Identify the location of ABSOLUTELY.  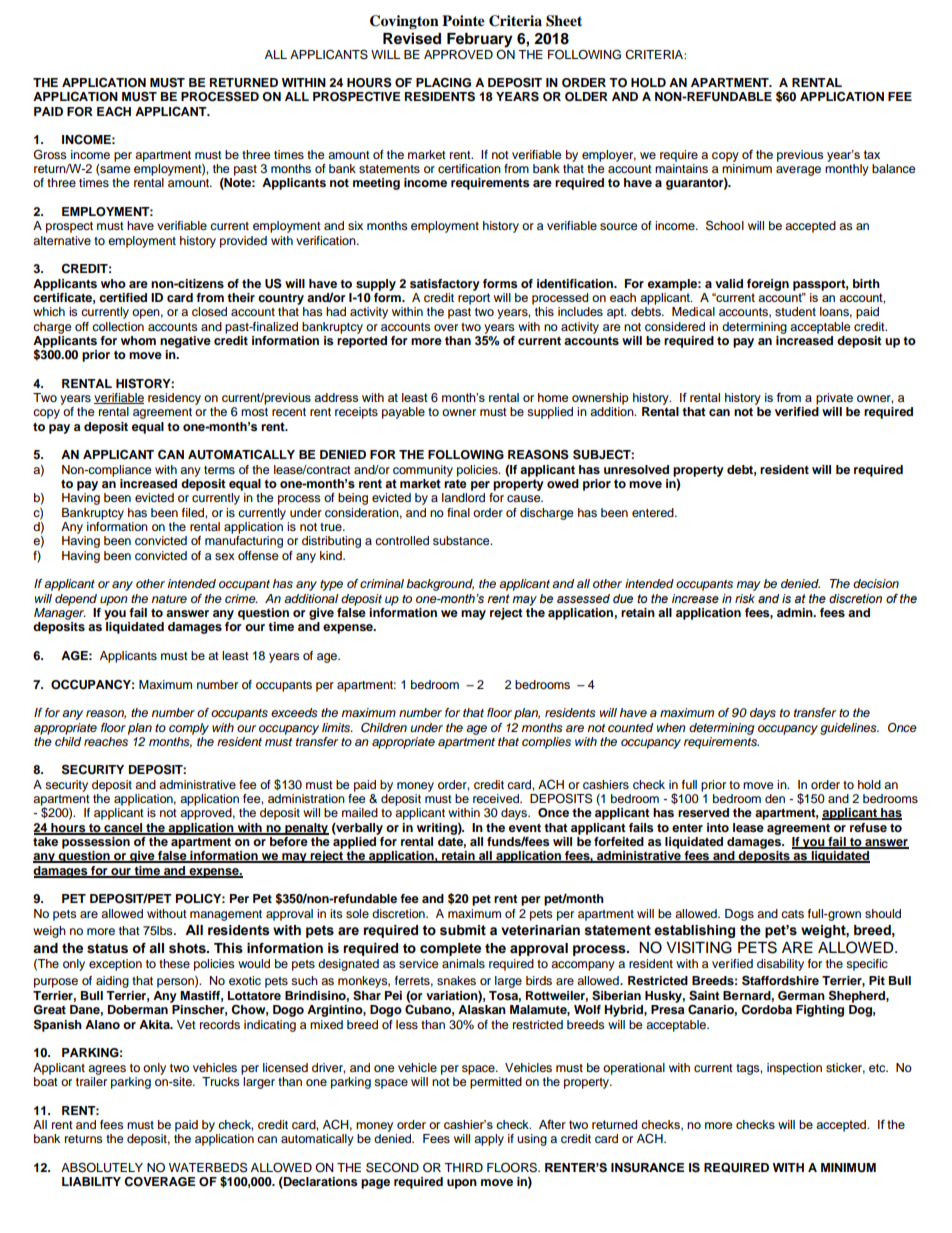
(102, 1168).
